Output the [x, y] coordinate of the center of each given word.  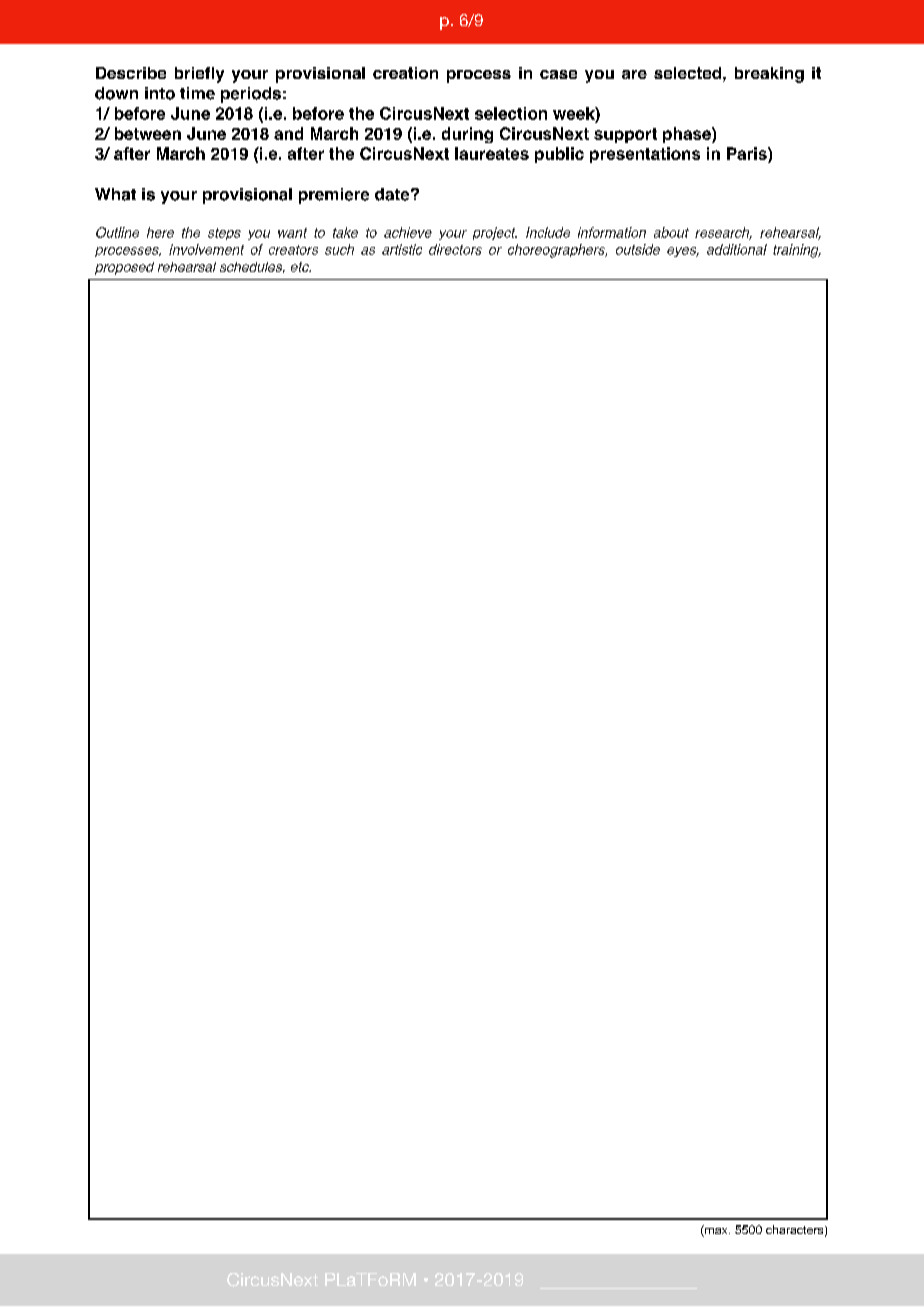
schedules [252, 267]
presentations [645, 155]
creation [405, 73]
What [115, 194]
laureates [492, 153]
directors [455, 249]
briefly [199, 75]
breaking [769, 75]
